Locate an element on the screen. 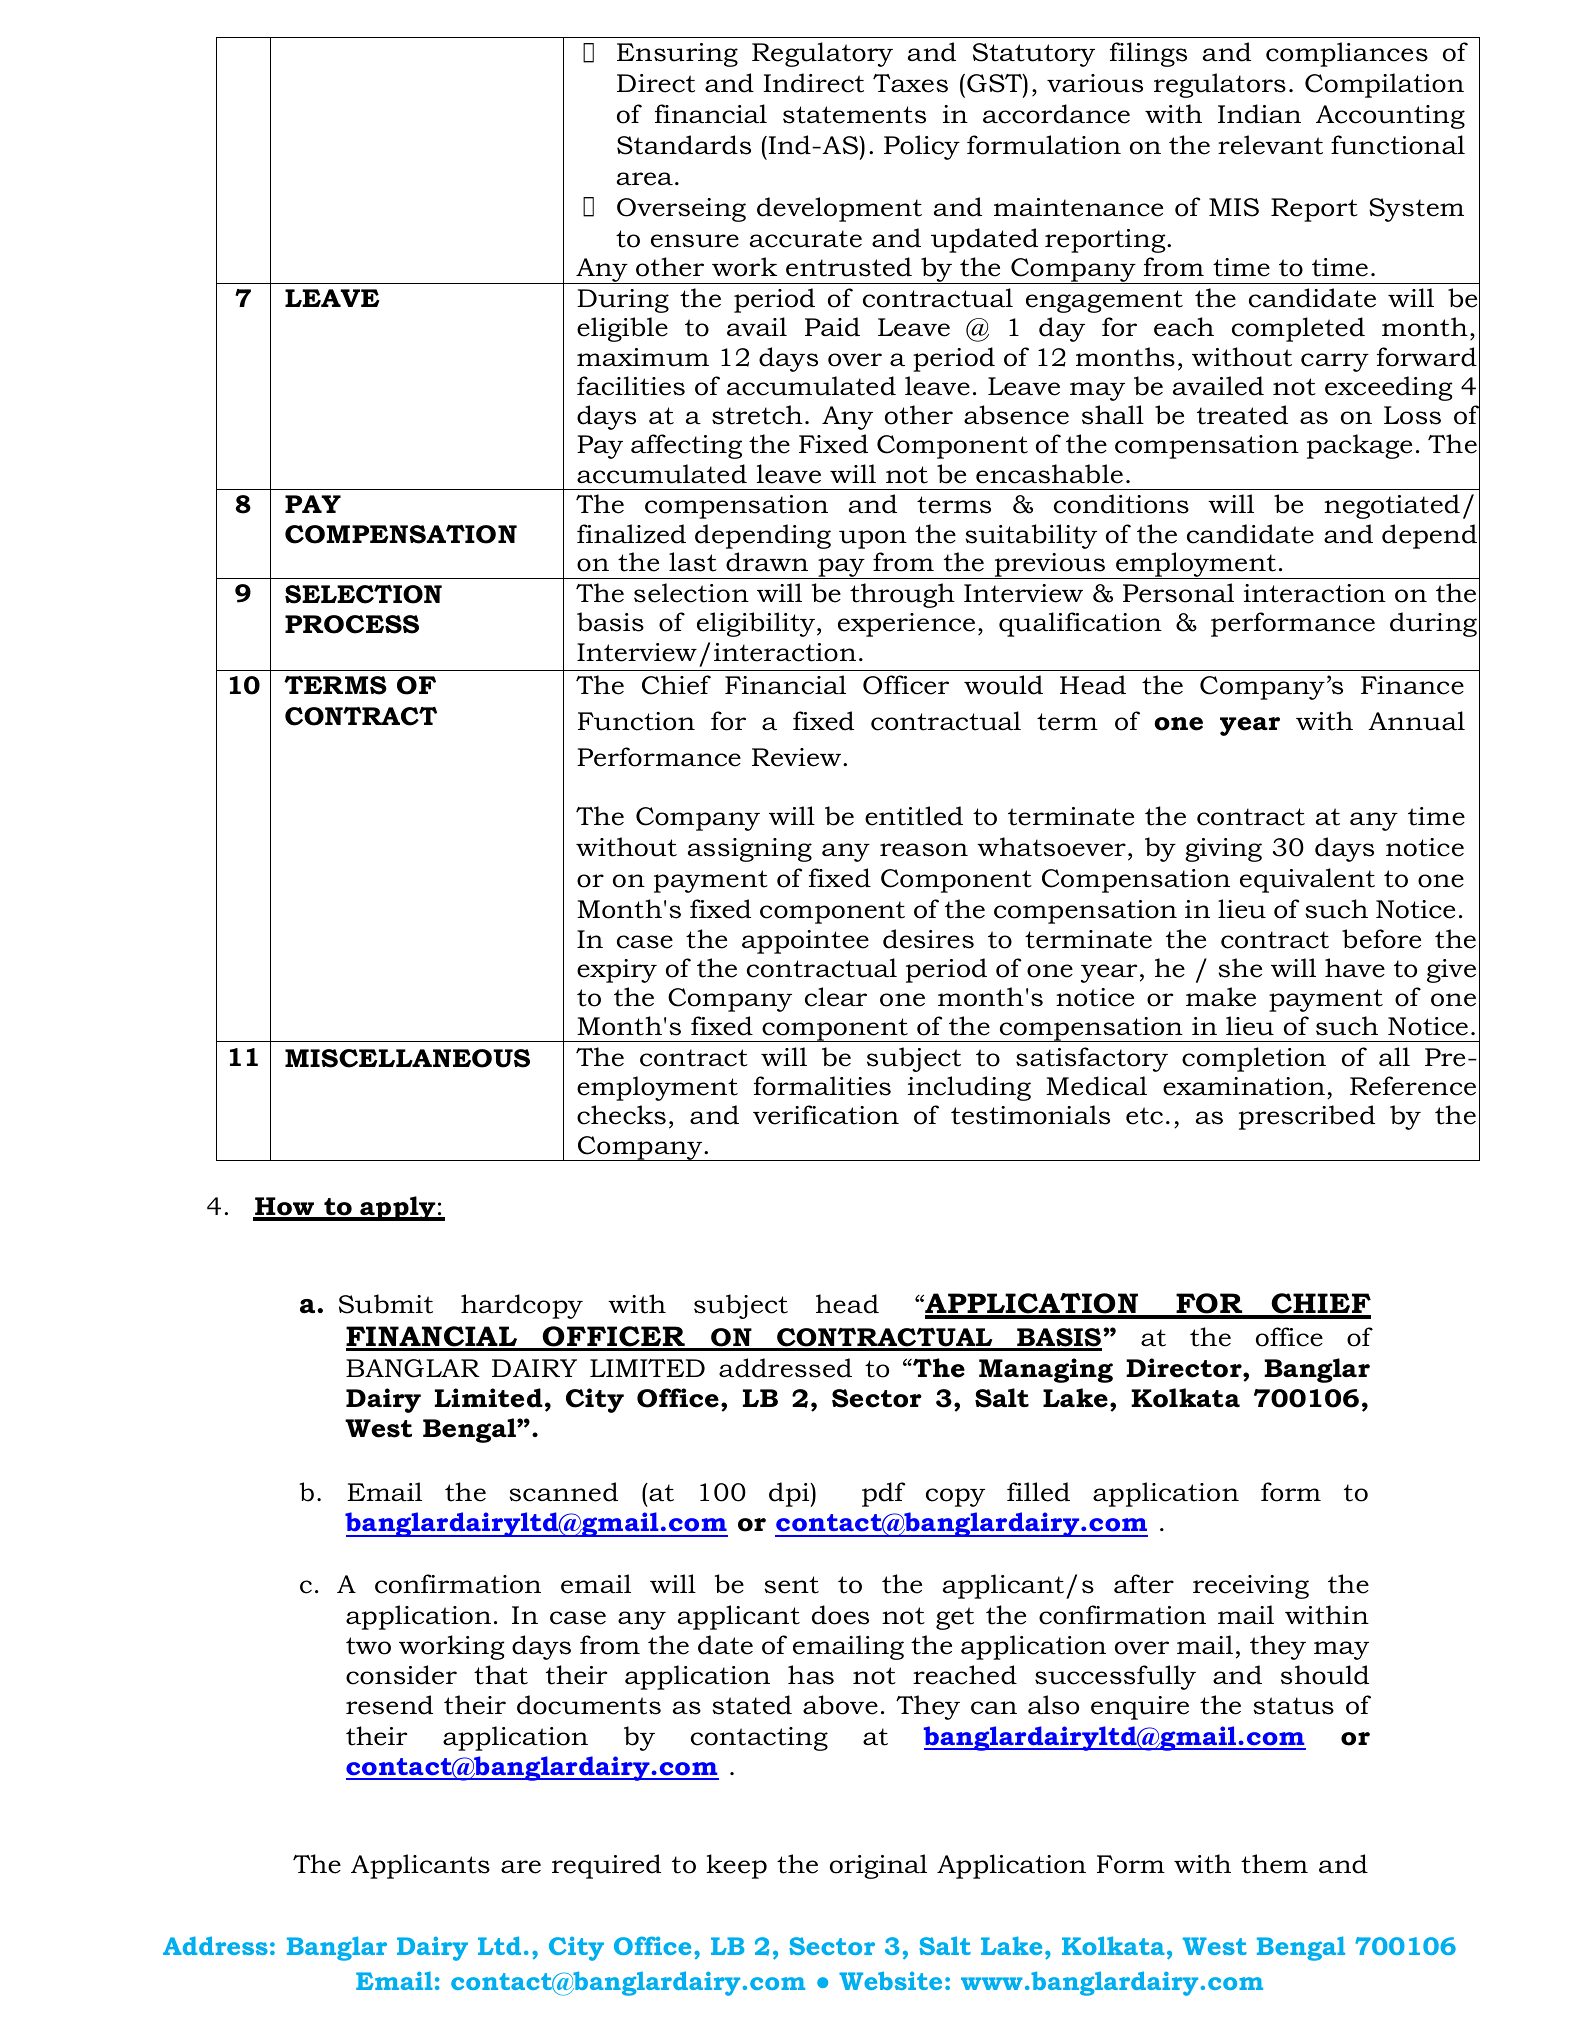 This screenshot has height=2042, width=1578. Taxes is located at coordinates (910, 83).
